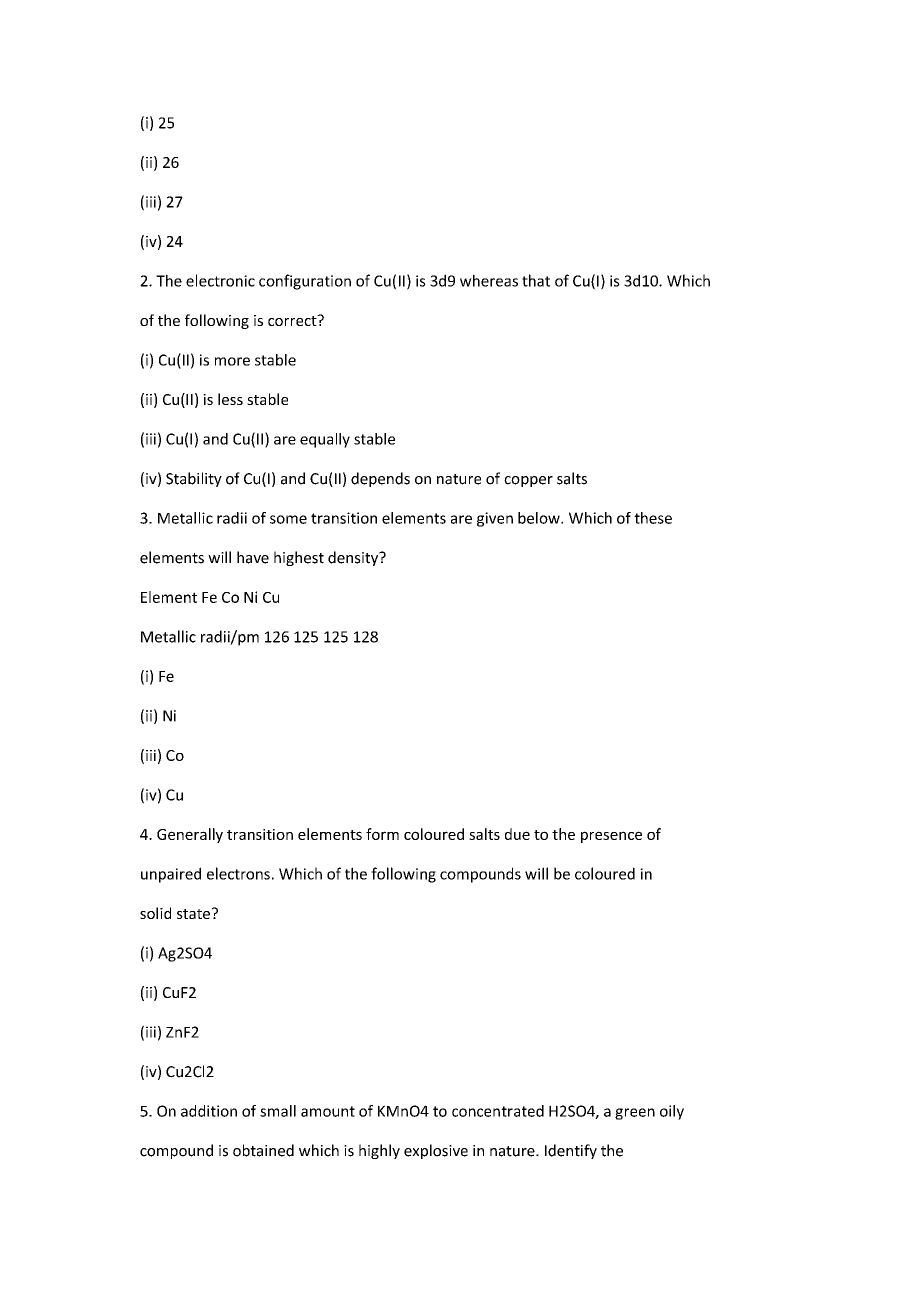  Describe the element at coordinates (611, 837) in the screenshot. I see `presence` at that location.
